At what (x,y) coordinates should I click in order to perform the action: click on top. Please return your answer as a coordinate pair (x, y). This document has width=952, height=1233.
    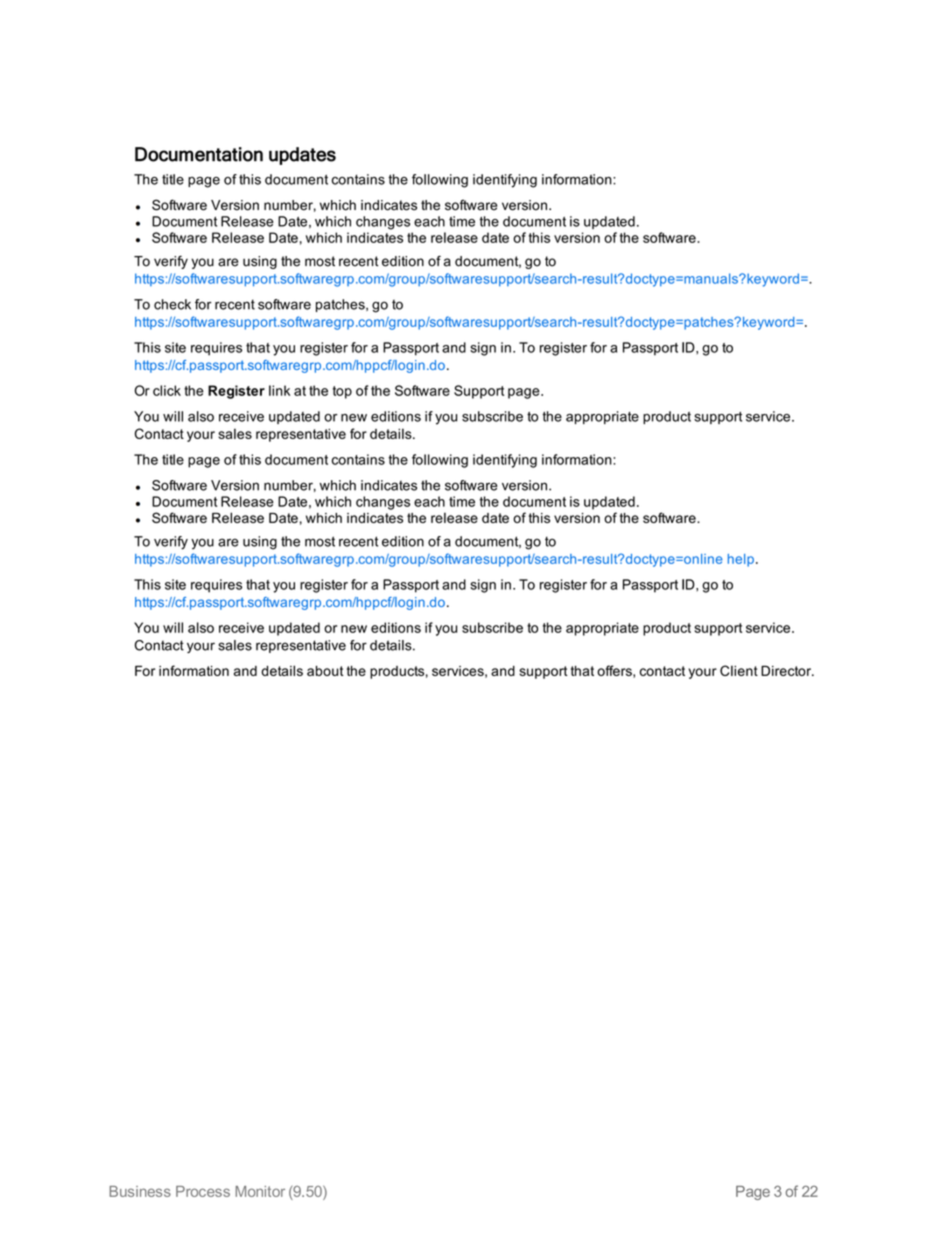
    Looking at the image, I should click on (342, 392).
